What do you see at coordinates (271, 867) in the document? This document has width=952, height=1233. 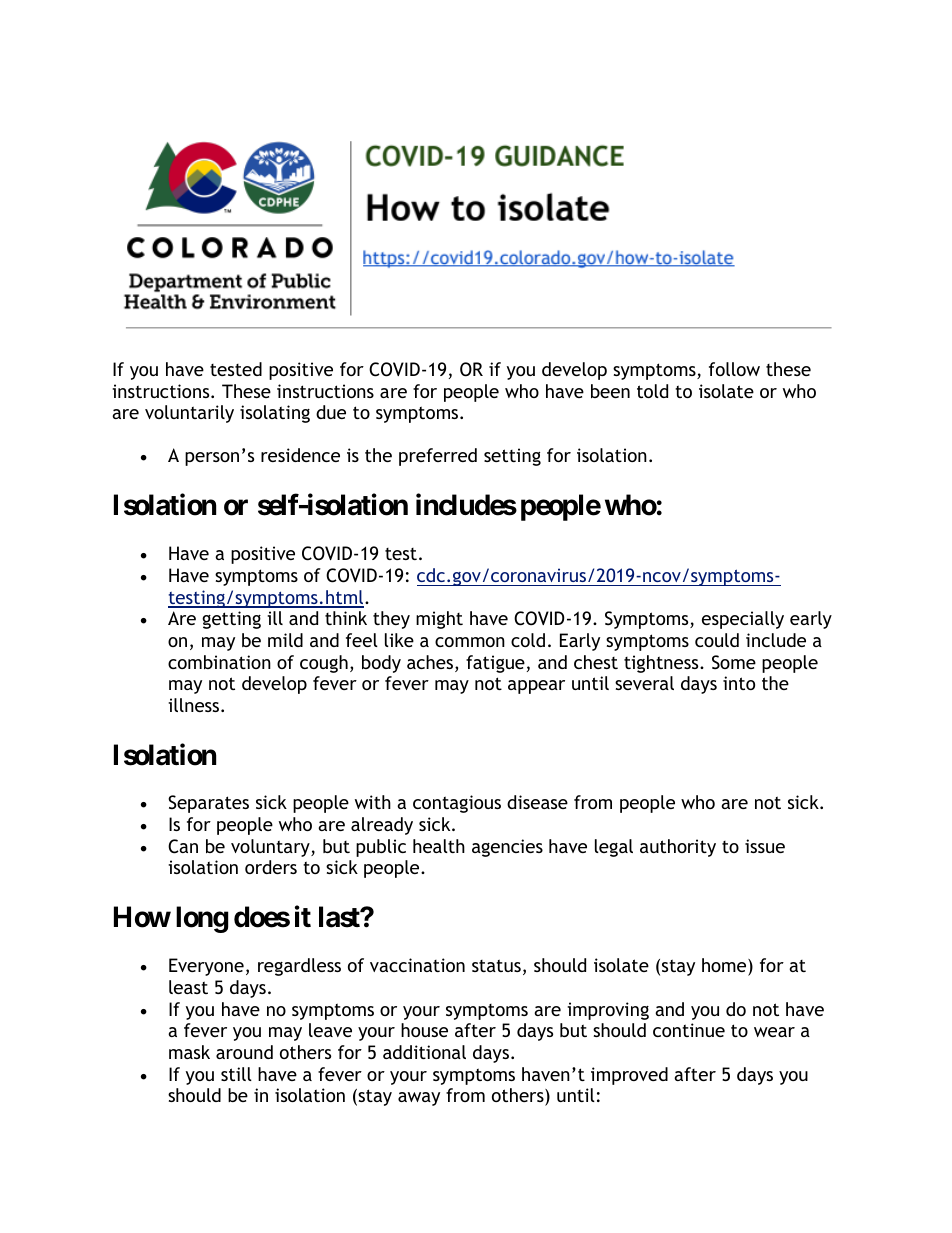 I see `orders` at bounding box center [271, 867].
